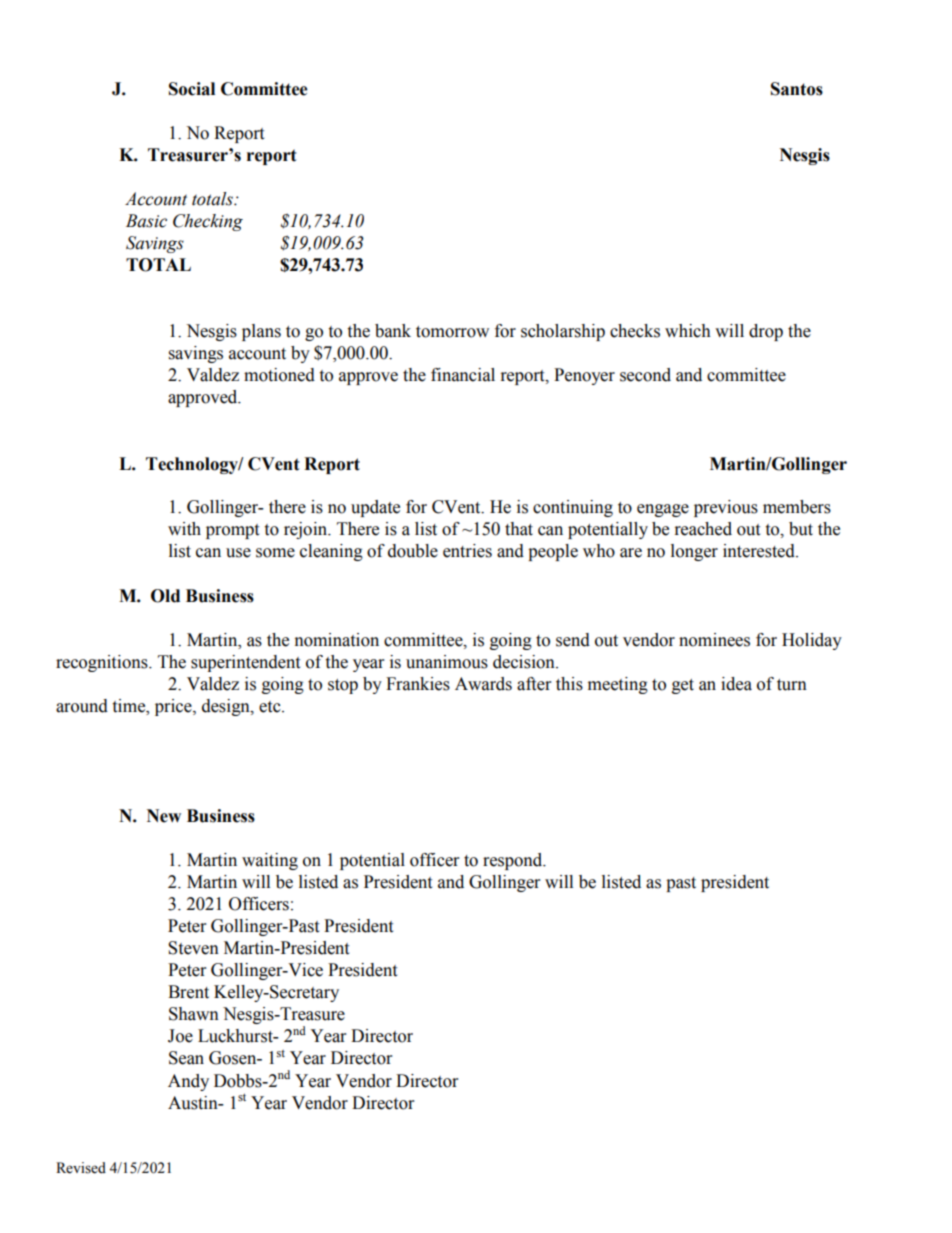 The height and width of the screenshot is (1233, 952). I want to click on Social, so click(192, 89).
